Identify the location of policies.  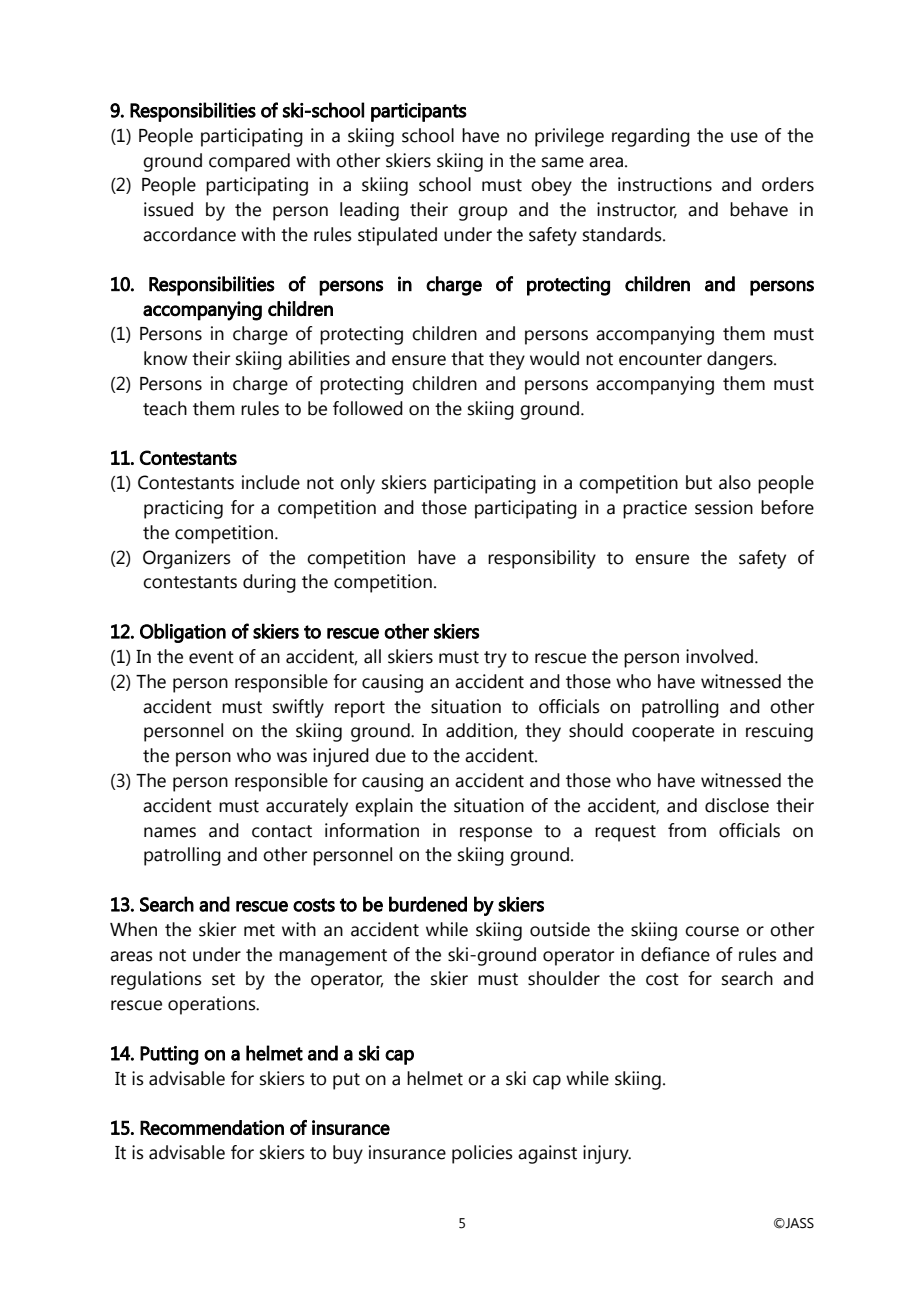
(482, 1154).
